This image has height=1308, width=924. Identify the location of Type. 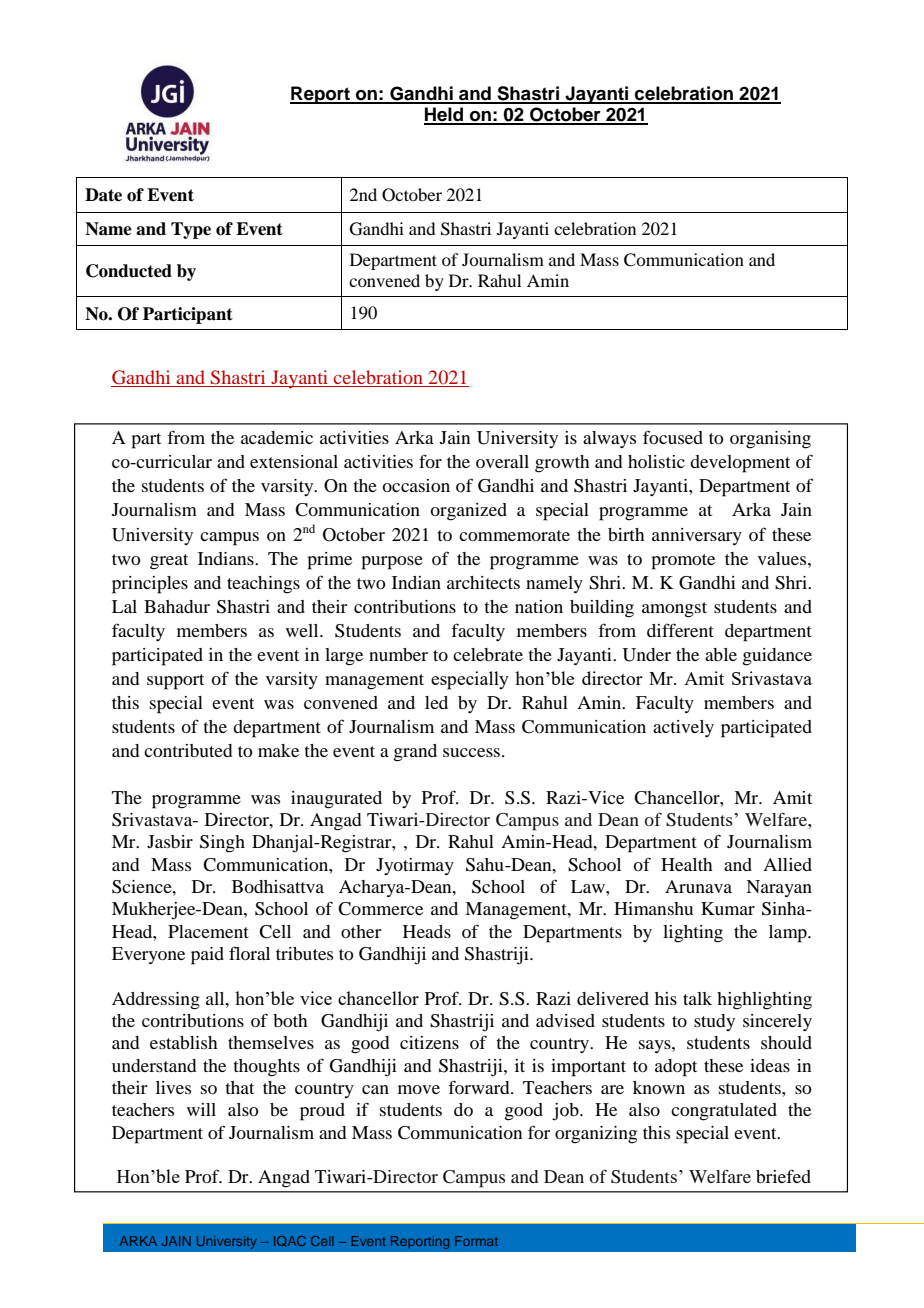
(191, 230).
